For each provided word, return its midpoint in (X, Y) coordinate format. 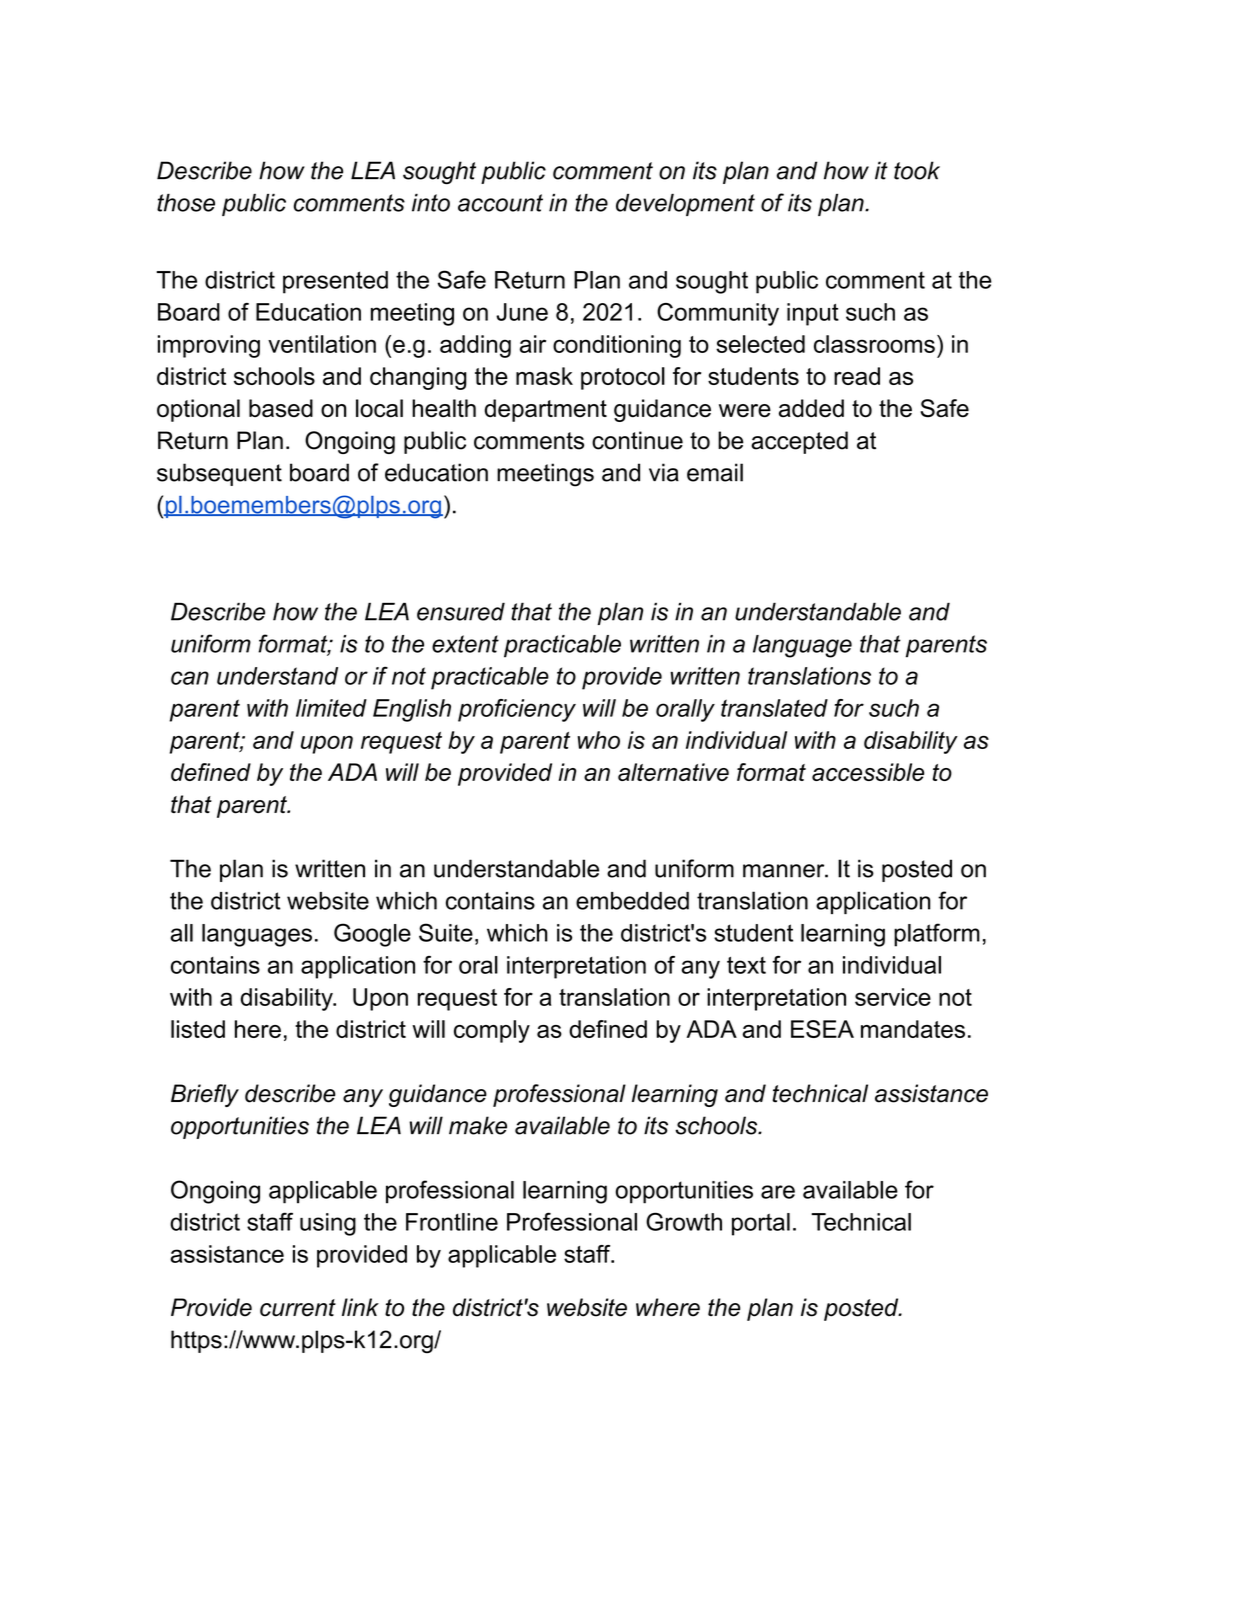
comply (492, 1031)
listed (198, 1029)
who (598, 740)
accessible (868, 772)
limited (331, 708)
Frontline (452, 1222)
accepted (799, 442)
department (545, 410)
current (298, 1308)
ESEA (822, 1029)
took (917, 170)
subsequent (219, 474)
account (500, 203)
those (186, 203)
